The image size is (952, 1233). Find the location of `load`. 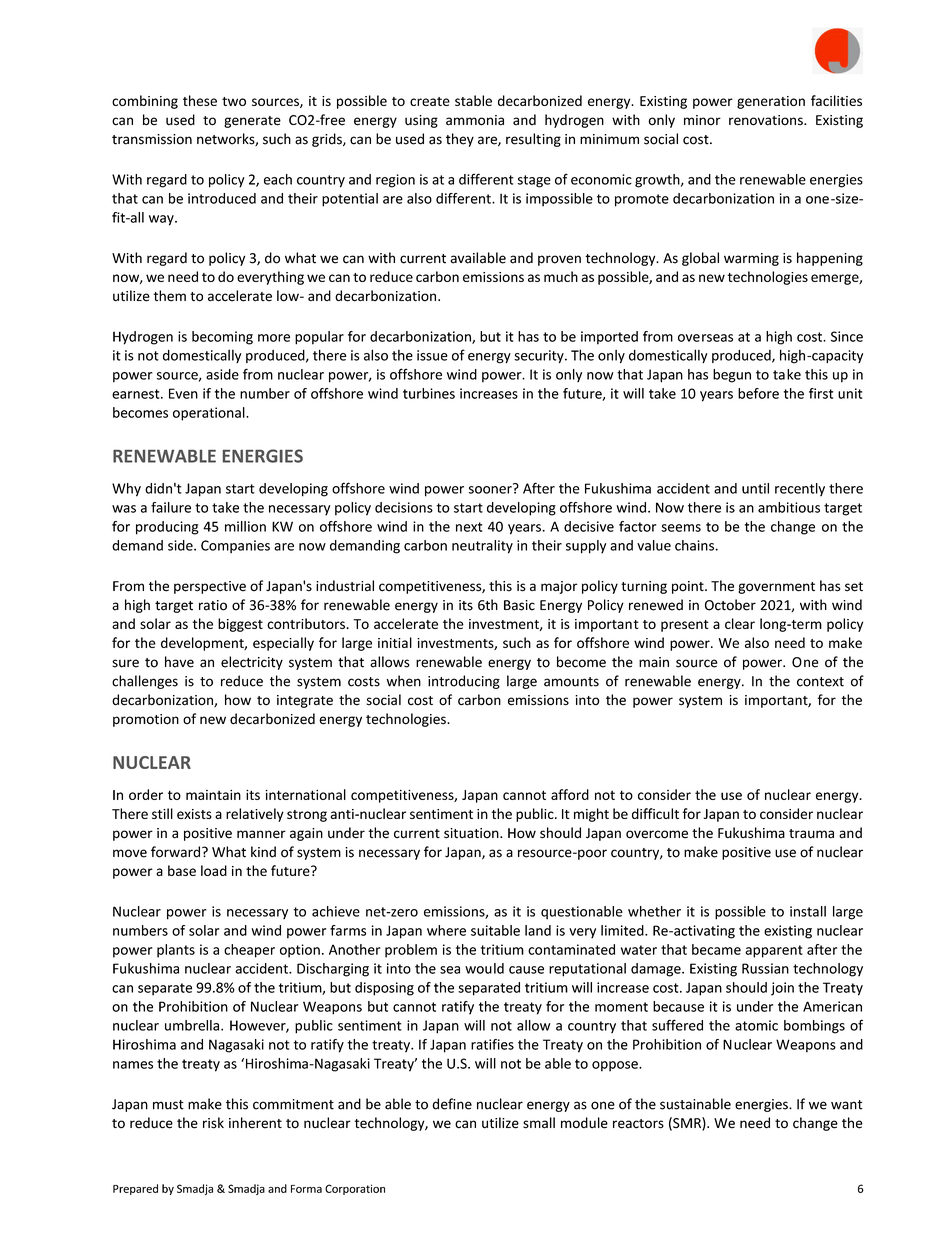

load is located at coordinates (214, 870).
